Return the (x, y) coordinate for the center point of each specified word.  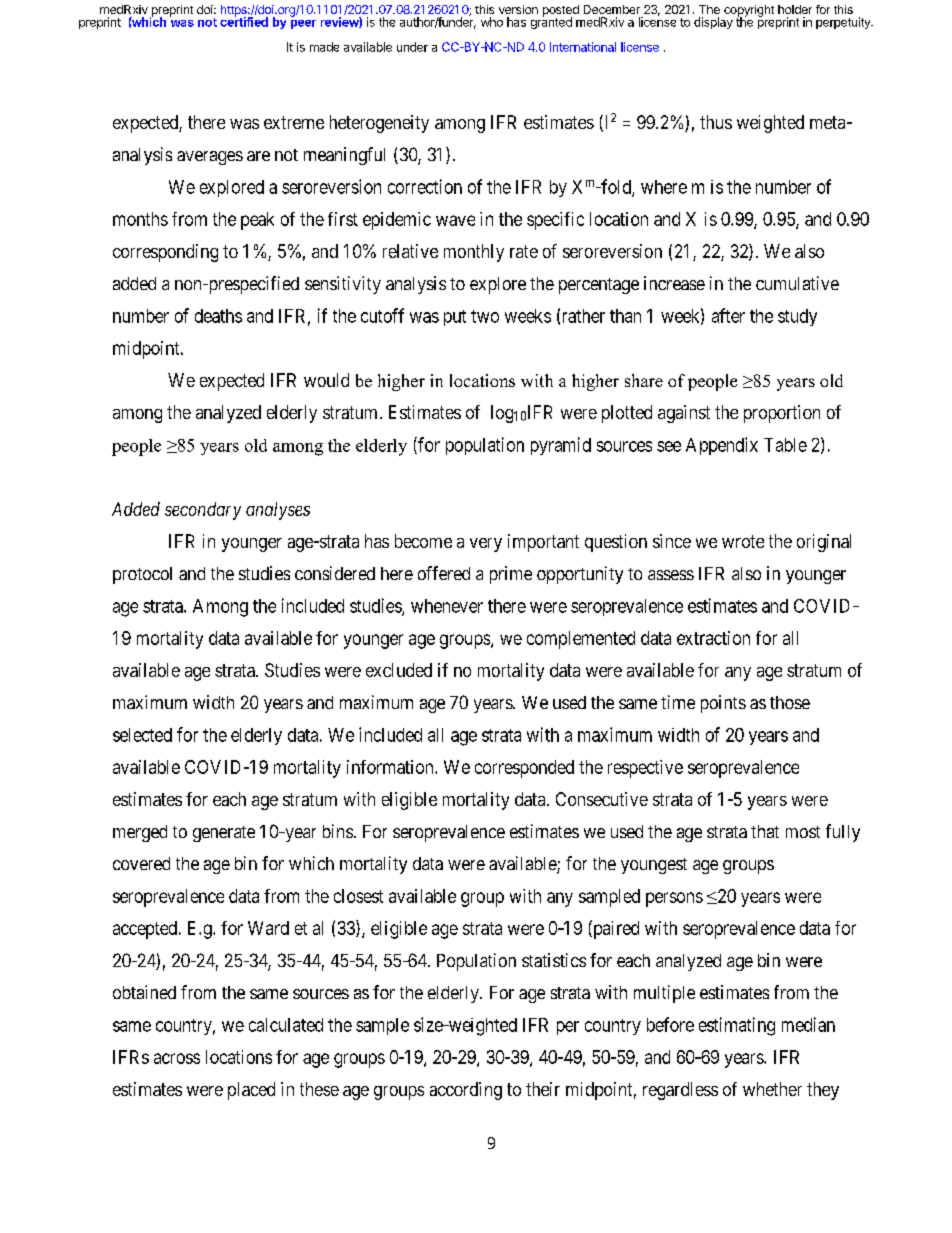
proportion (782, 414)
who (492, 22)
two (485, 316)
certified (244, 21)
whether (772, 1089)
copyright (749, 12)
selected (142, 735)
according (466, 1091)
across (177, 1058)
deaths (218, 316)
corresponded (524, 769)
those (790, 702)
